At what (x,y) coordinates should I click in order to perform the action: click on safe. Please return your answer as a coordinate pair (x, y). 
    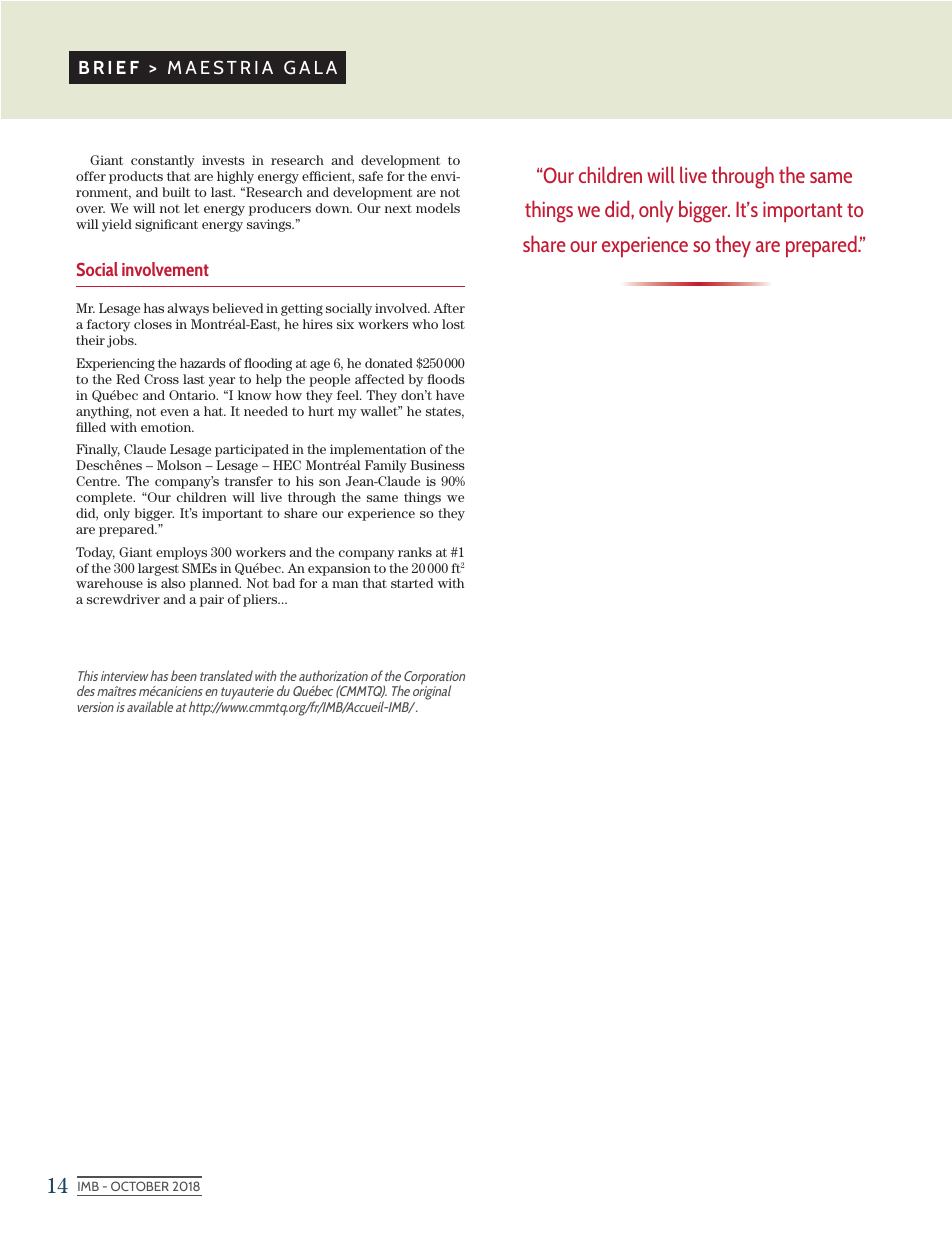
    Looking at the image, I should click on (371, 176).
